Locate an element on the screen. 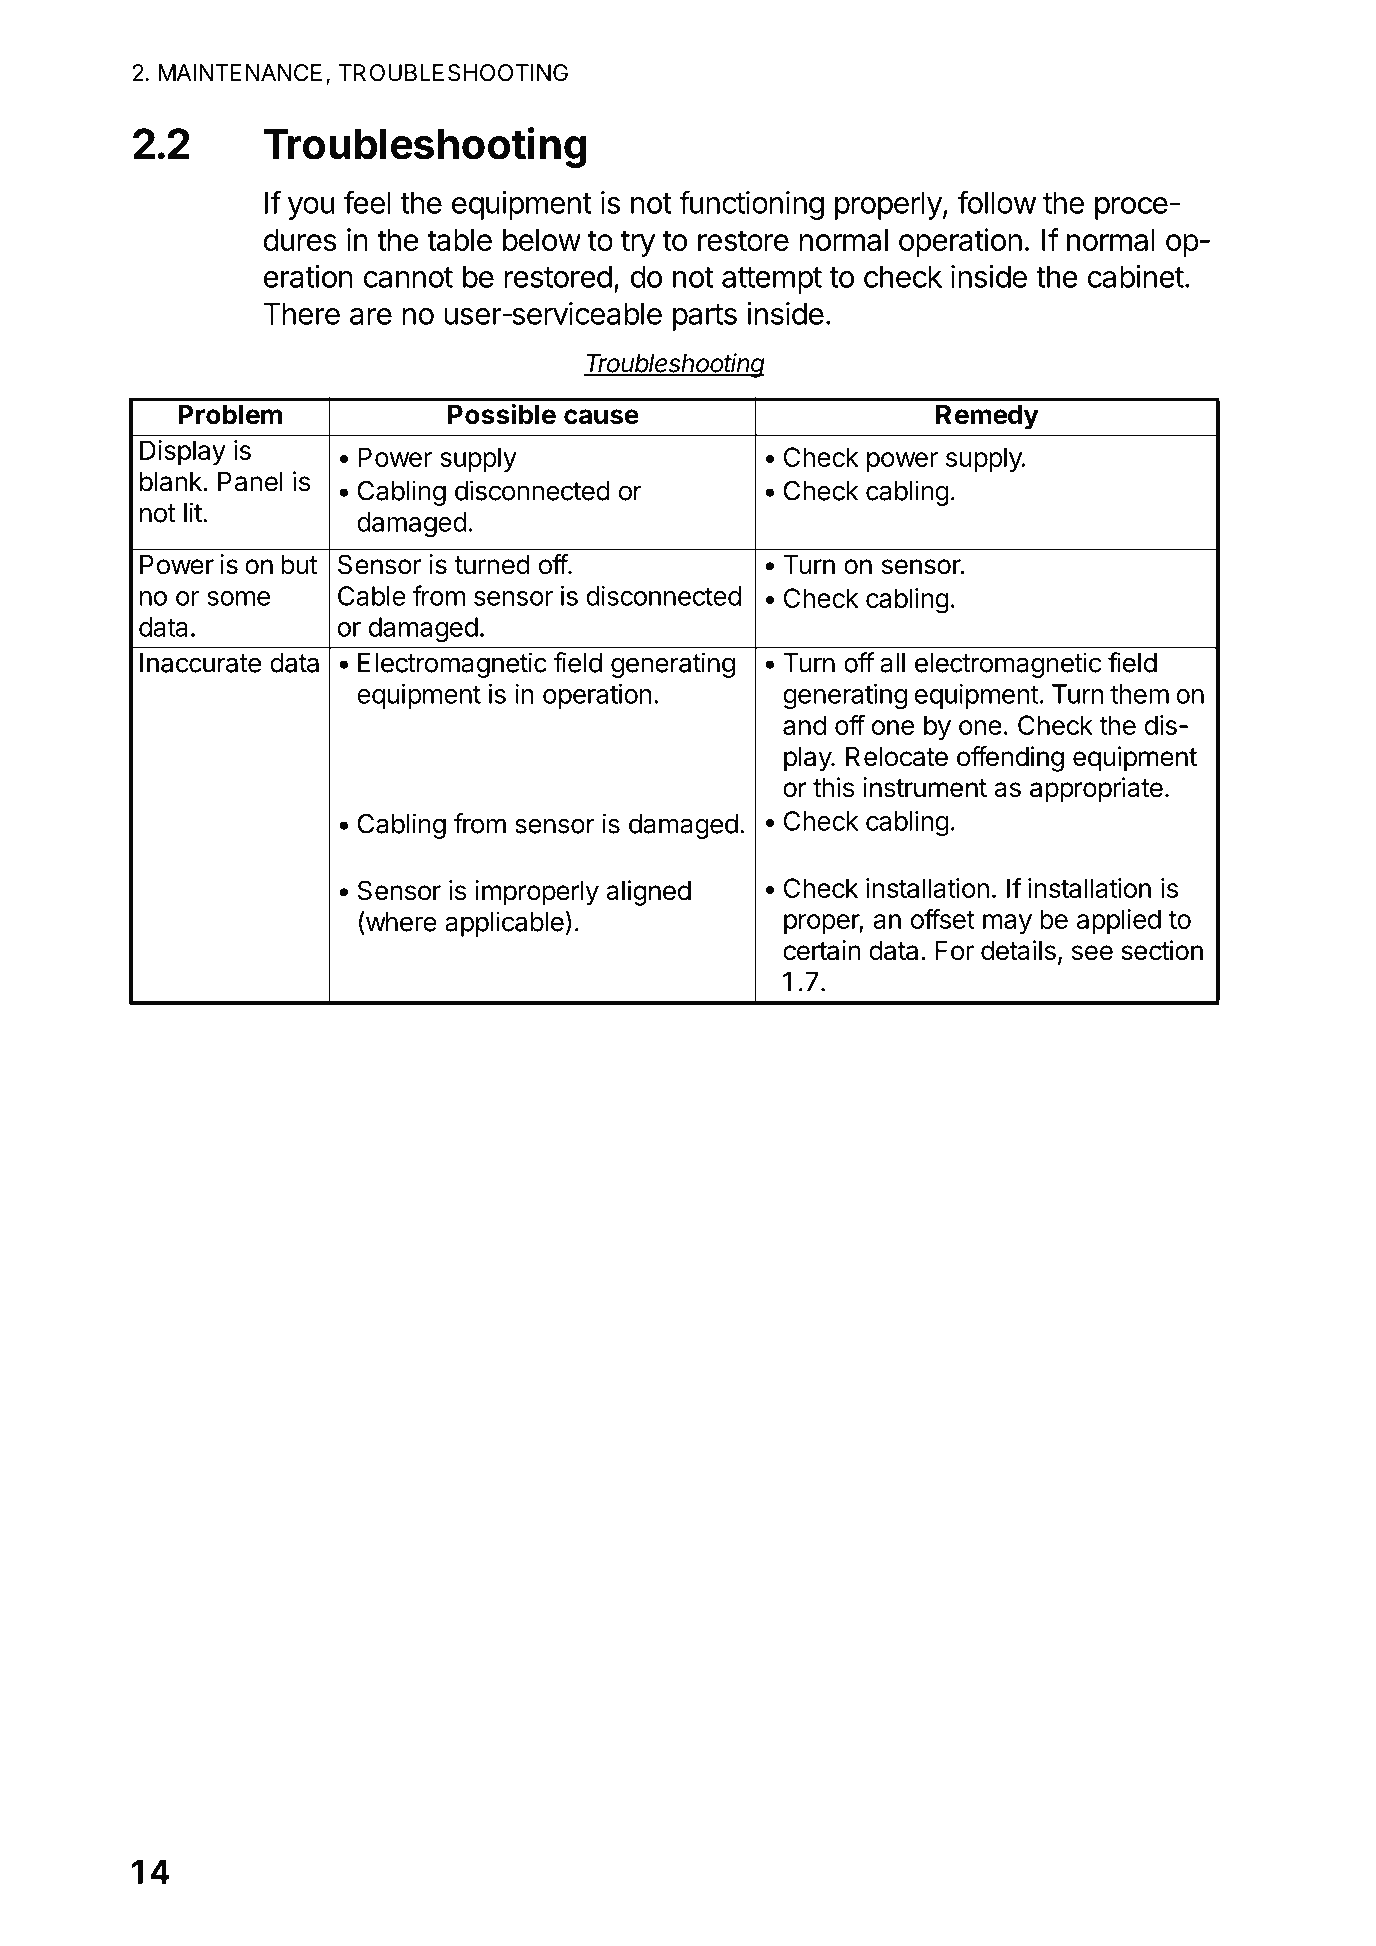 This screenshot has height=1946, width=1376. certain is located at coordinates (822, 950).
